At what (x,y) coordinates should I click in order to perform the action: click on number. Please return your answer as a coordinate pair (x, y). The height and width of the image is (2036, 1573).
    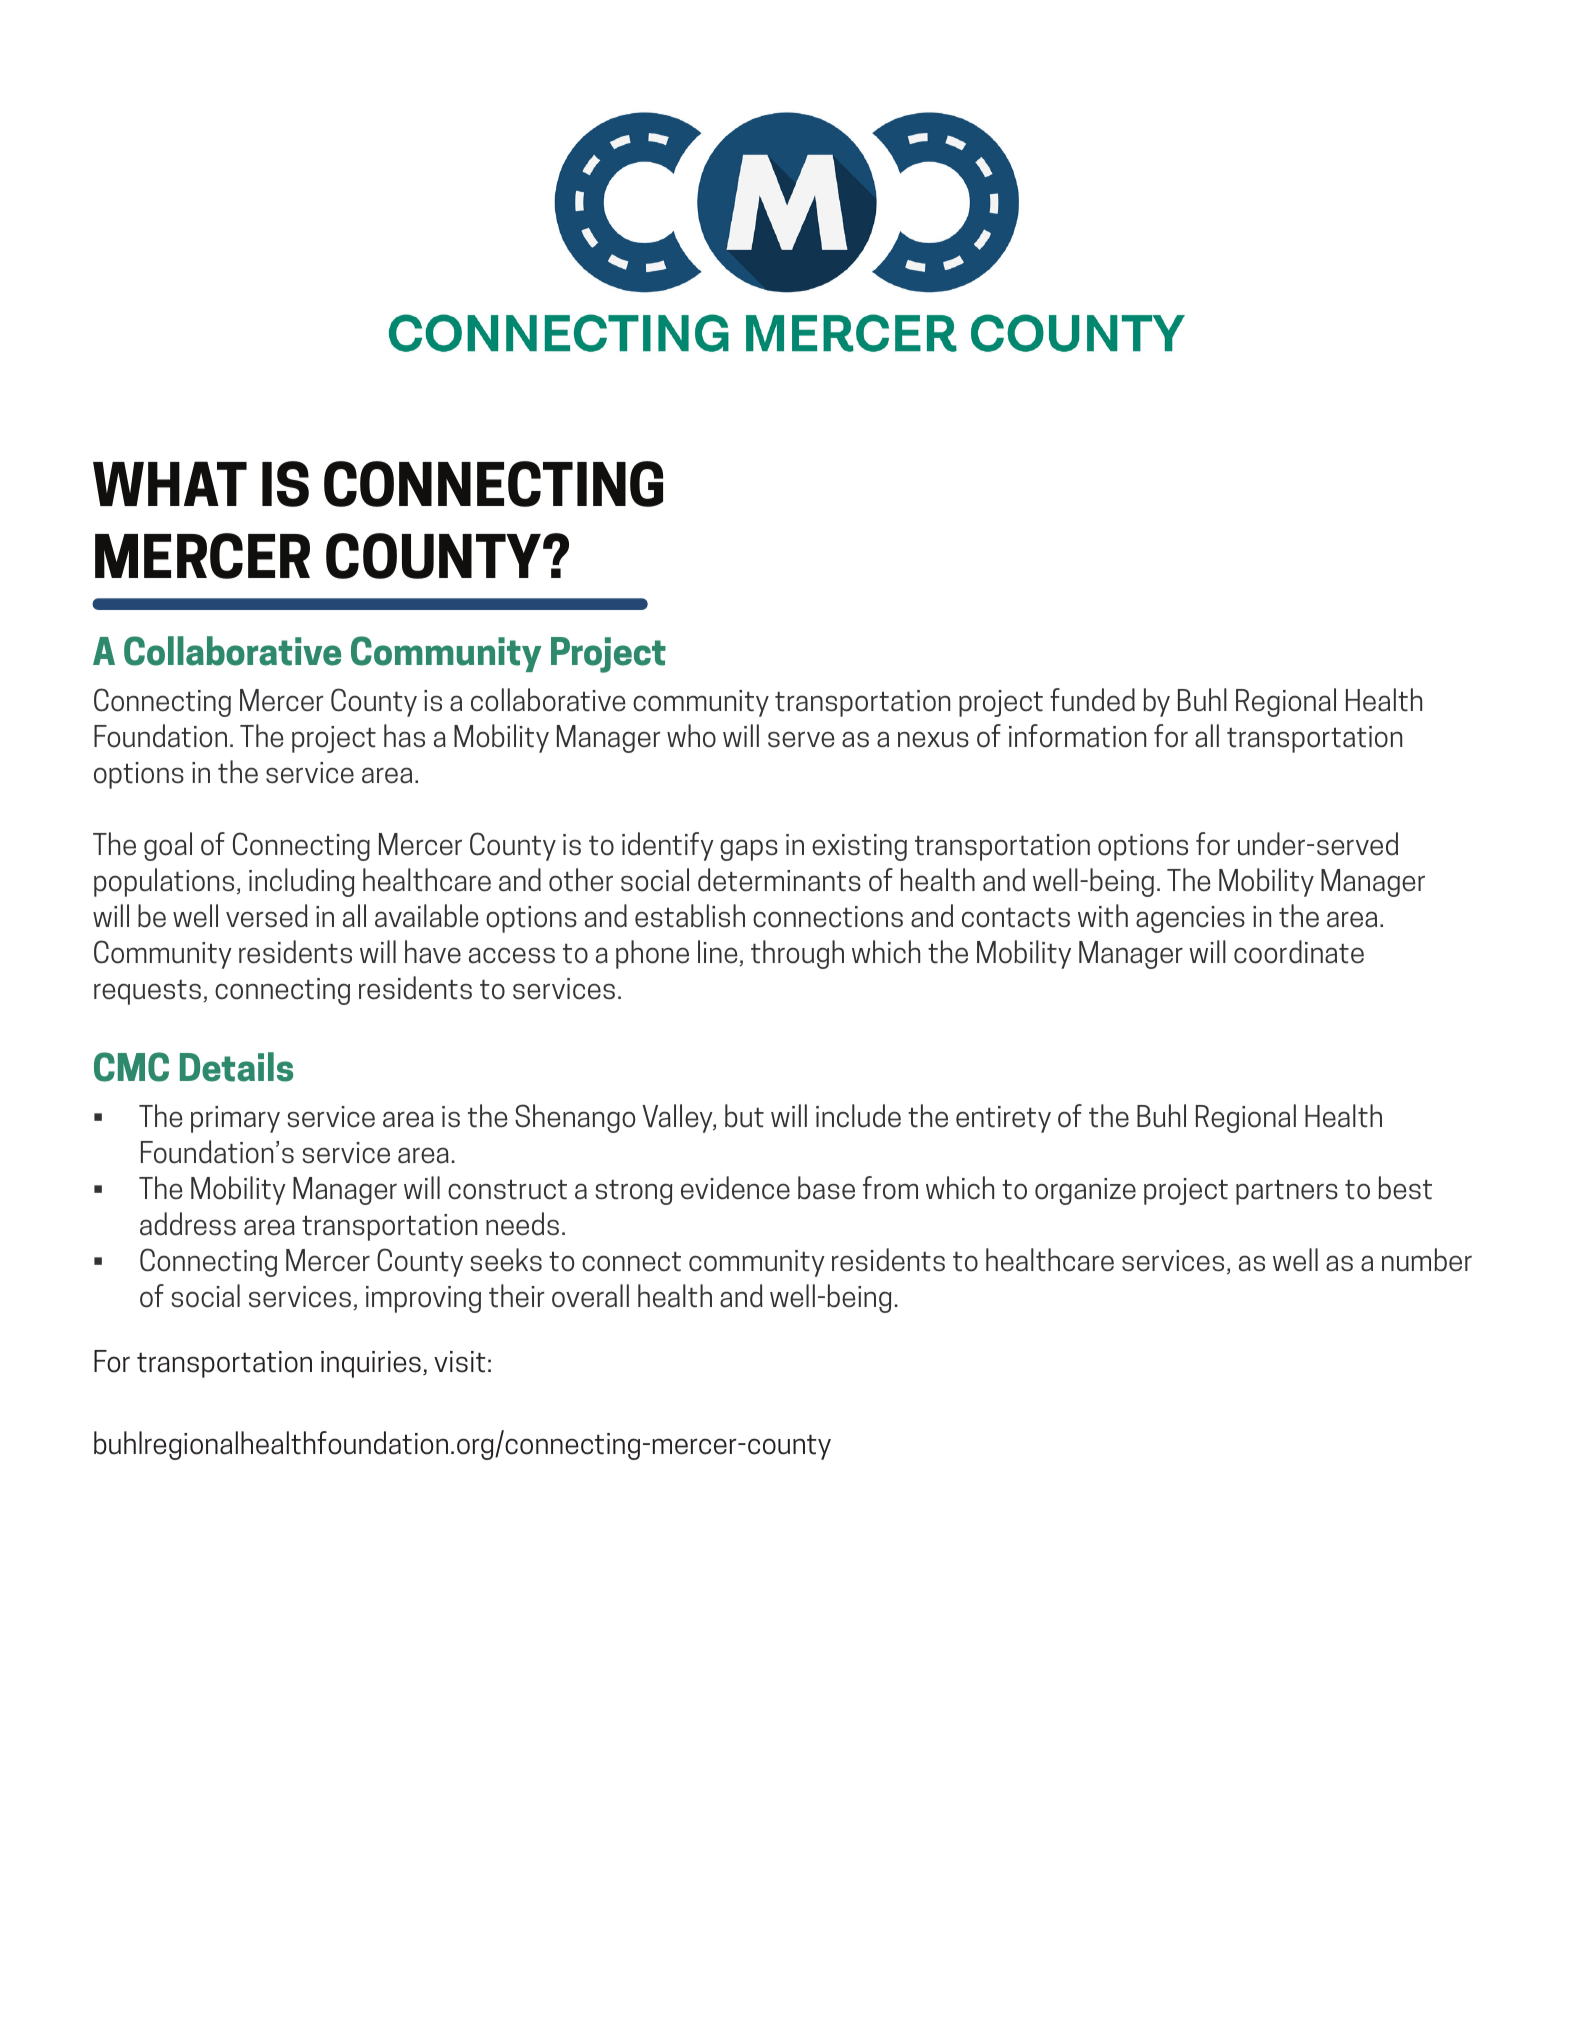
    Looking at the image, I should click on (1427, 1260).
